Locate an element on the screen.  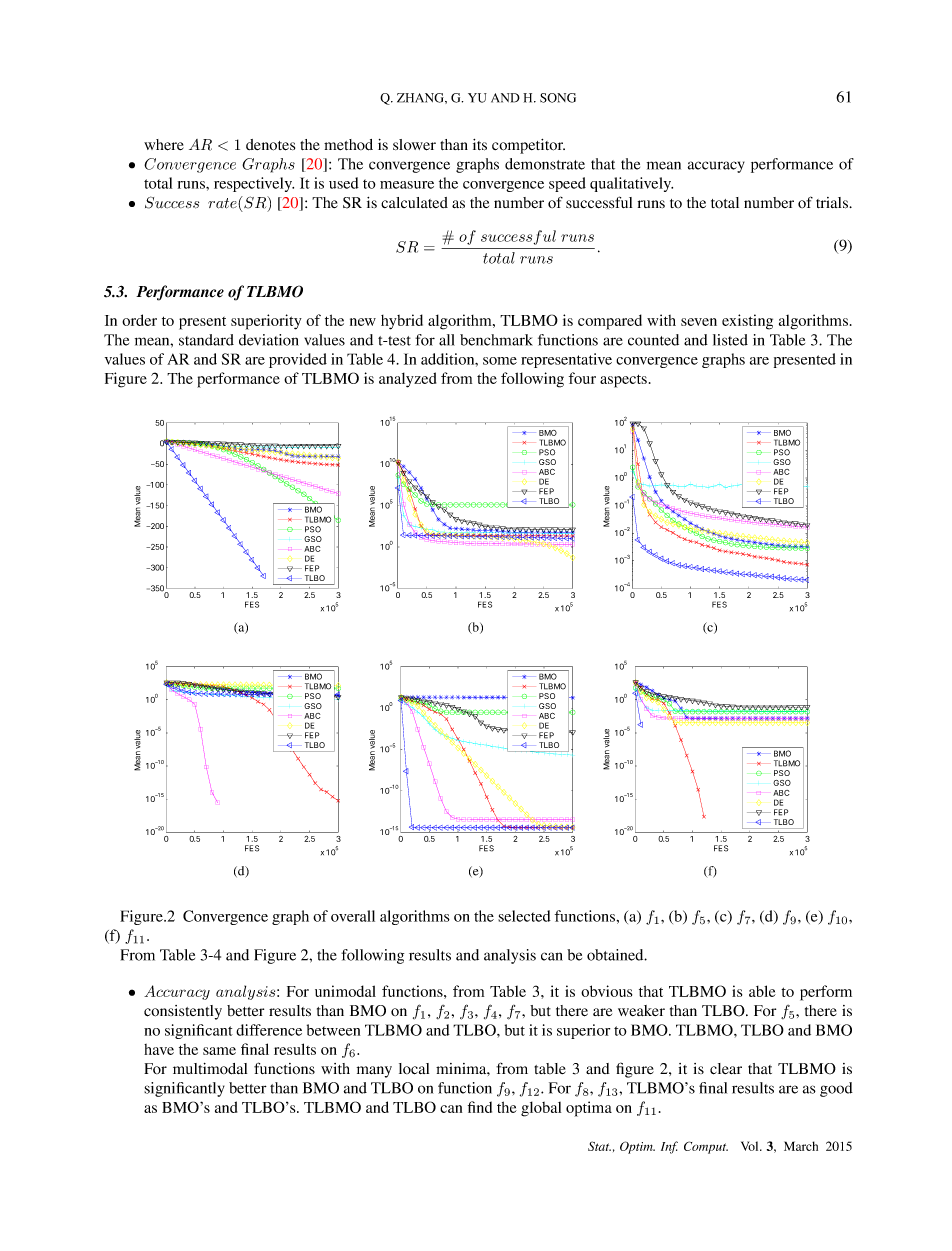
aspects is located at coordinates (623, 381).
